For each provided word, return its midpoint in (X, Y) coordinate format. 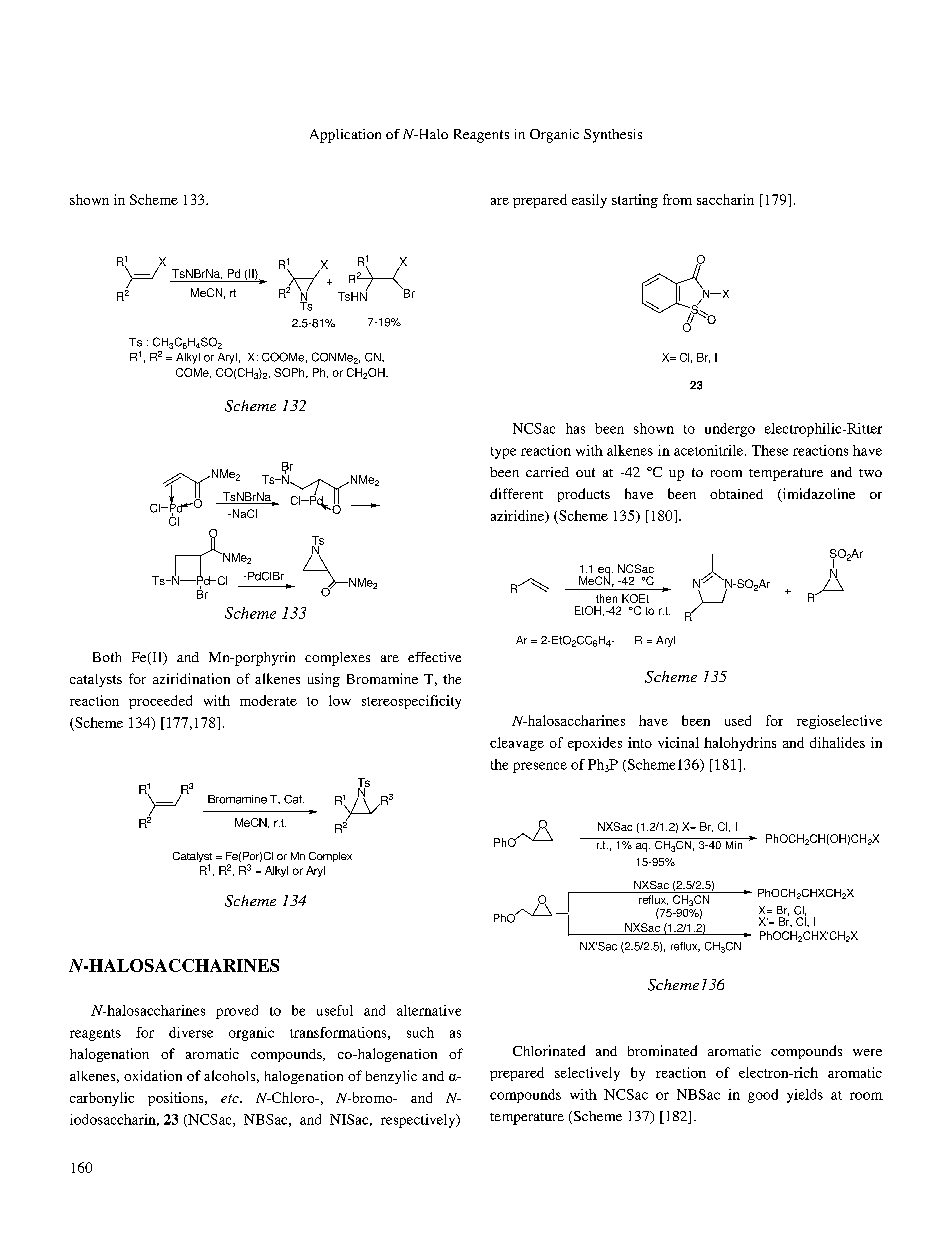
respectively (419, 1121)
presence (540, 767)
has (575, 428)
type (503, 453)
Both (107, 657)
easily (589, 201)
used (738, 720)
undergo (730, 430)
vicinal (678, 742)
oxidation (153, 1075)
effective (434, 657)
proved (237, 1012)
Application (345, 136)
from (677, 199)
